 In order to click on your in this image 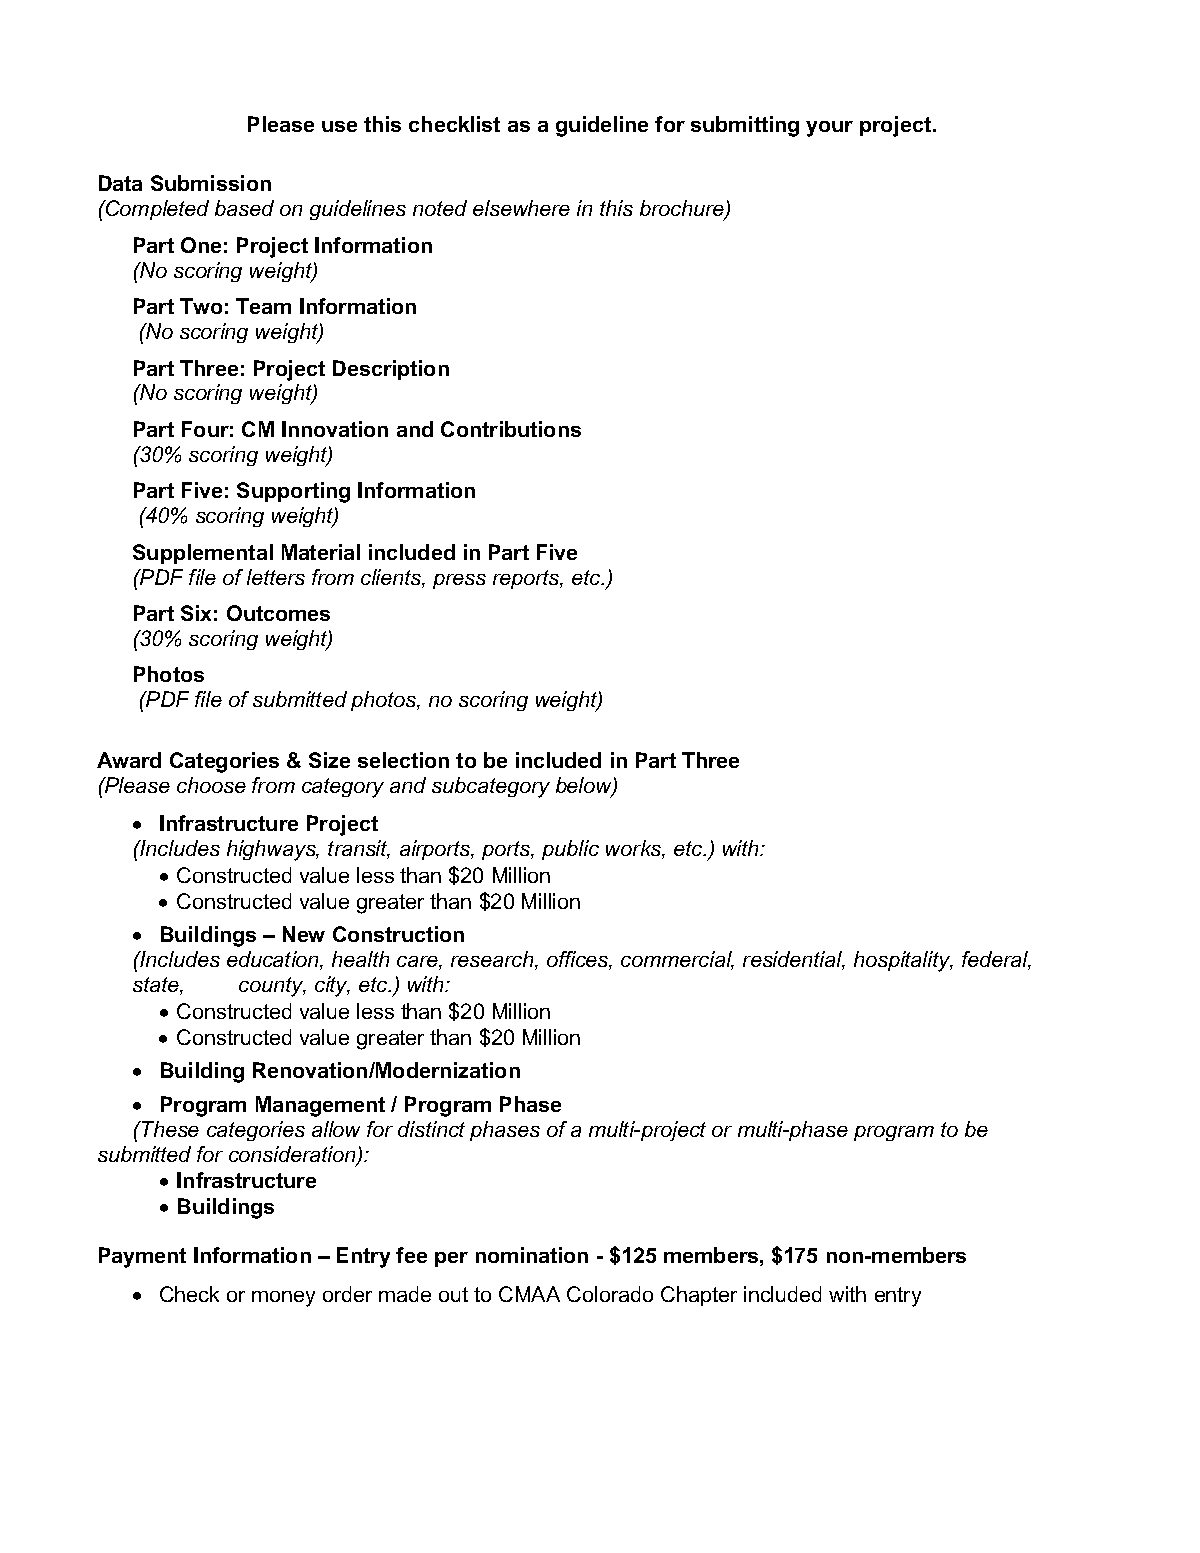, I will do `click(829, 129)`.
